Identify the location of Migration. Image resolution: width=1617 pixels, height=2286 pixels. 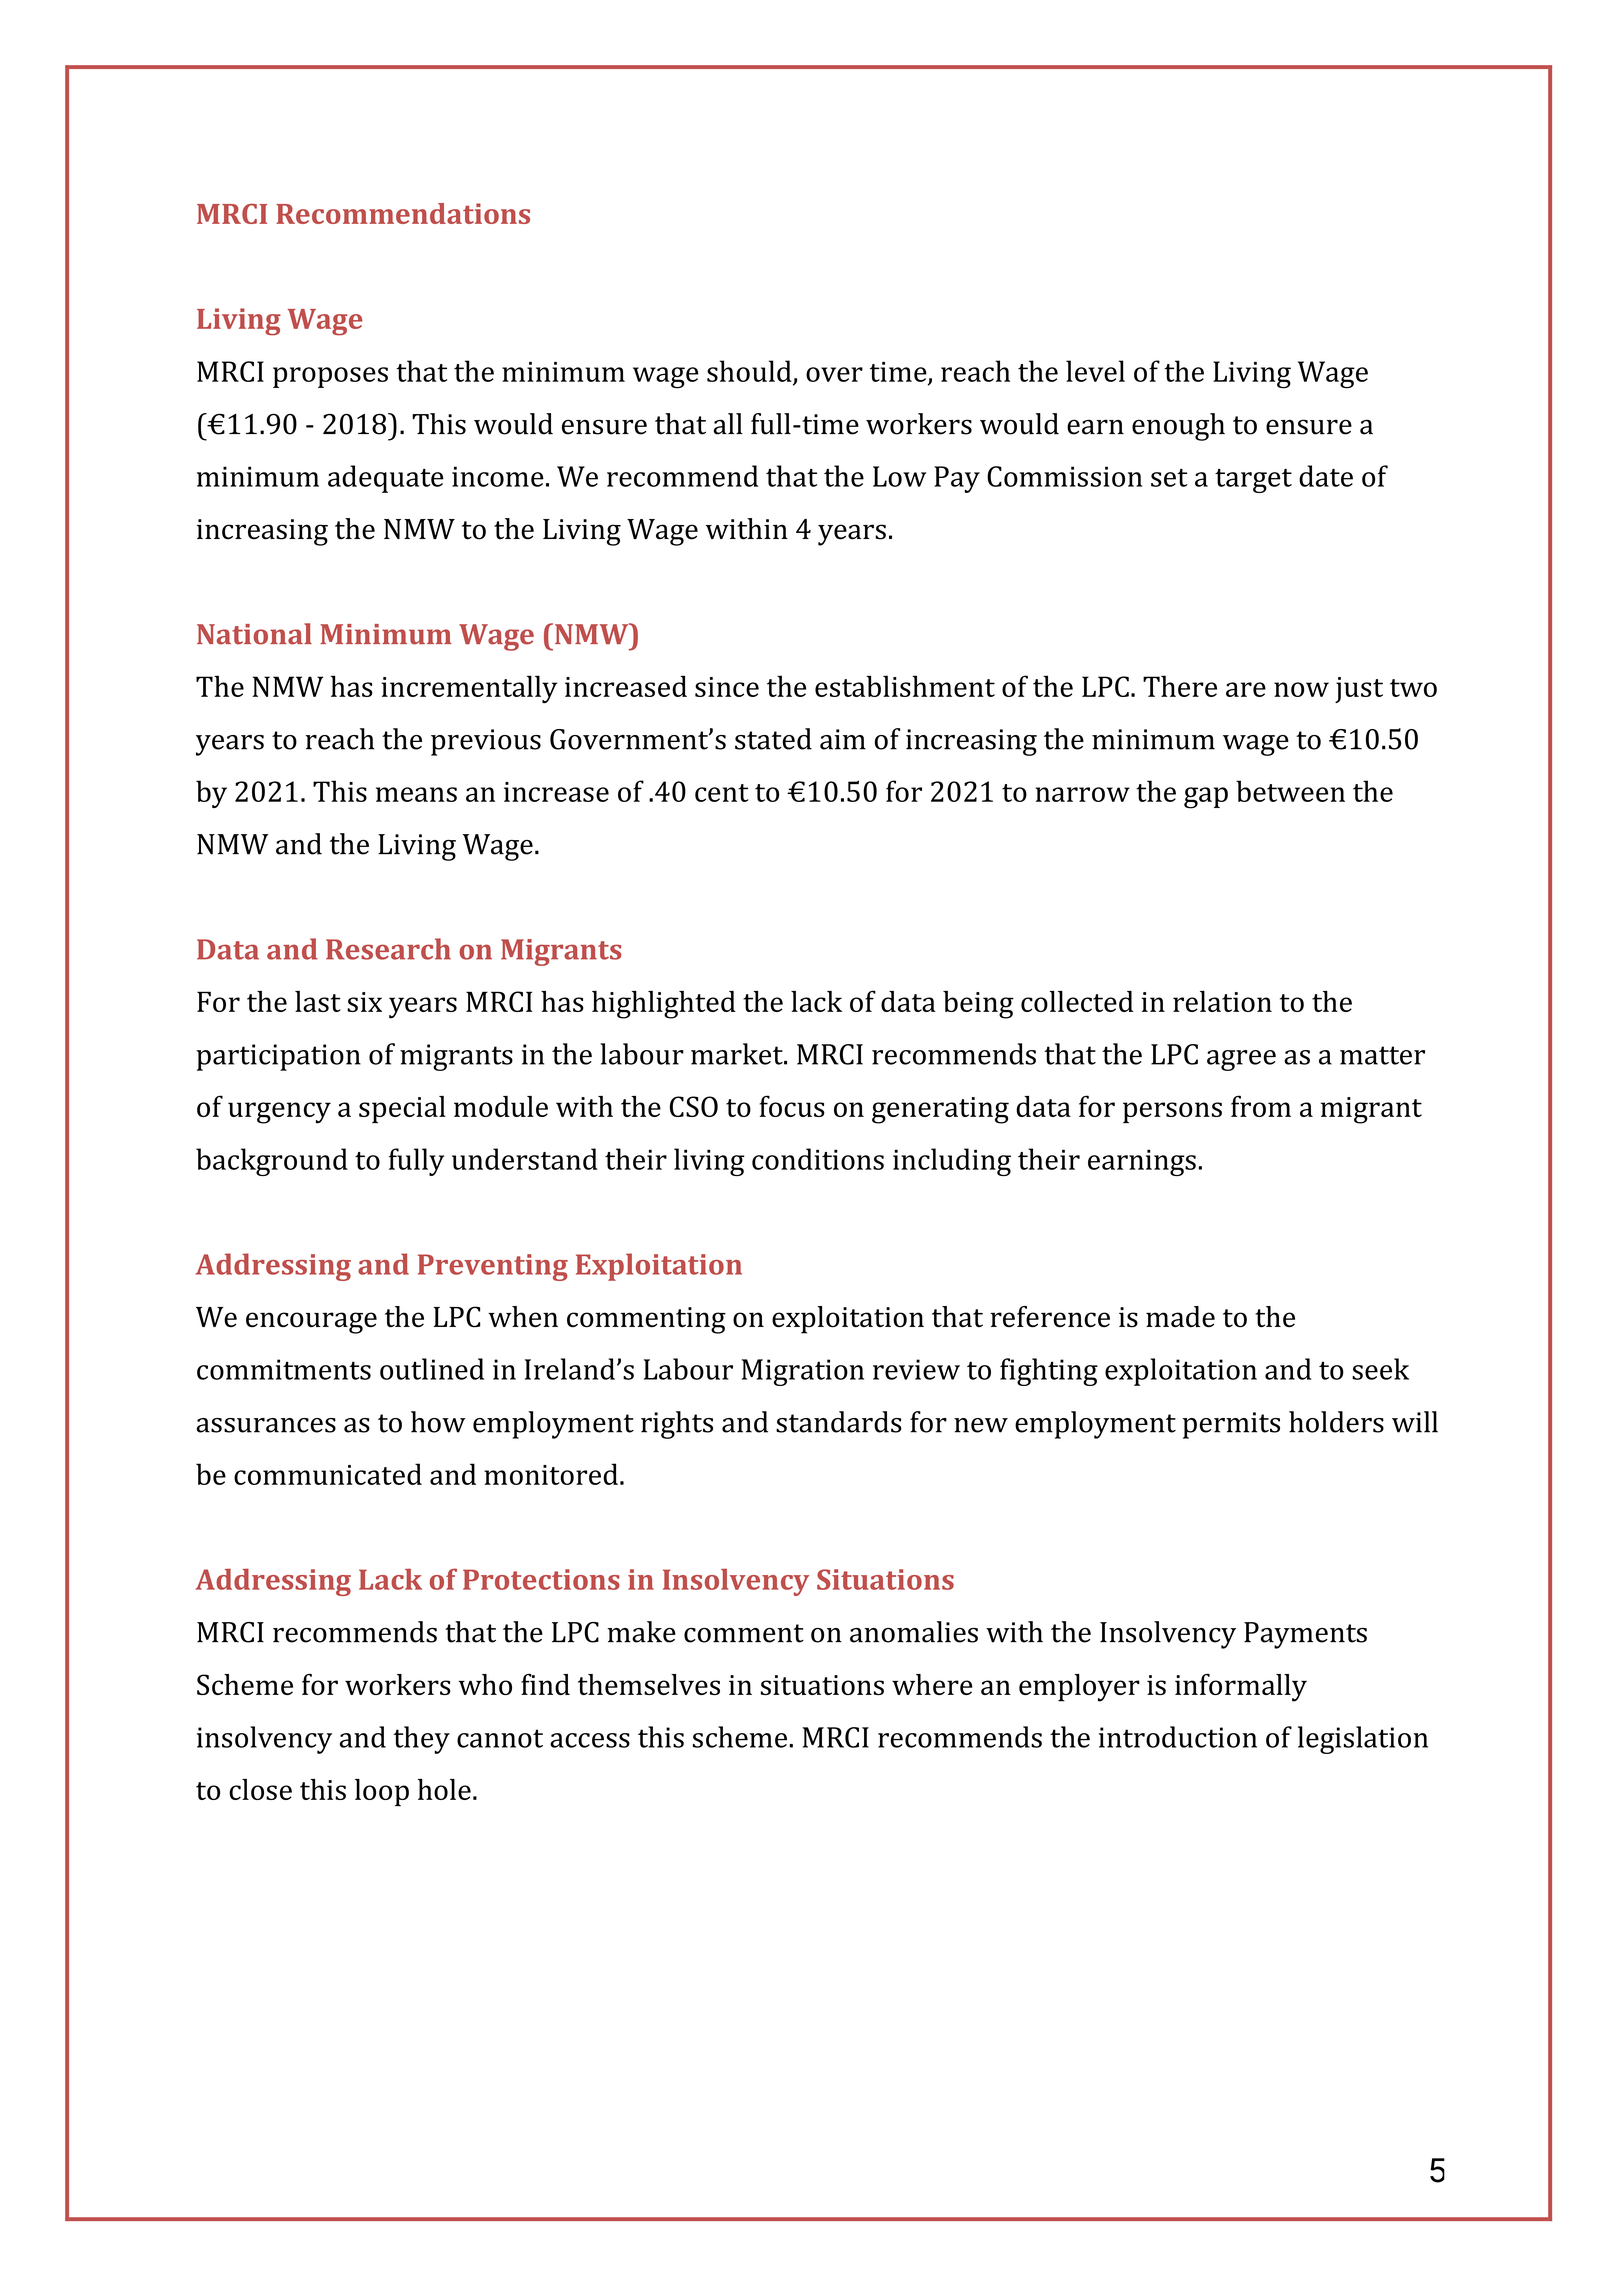
(803, 1372).
